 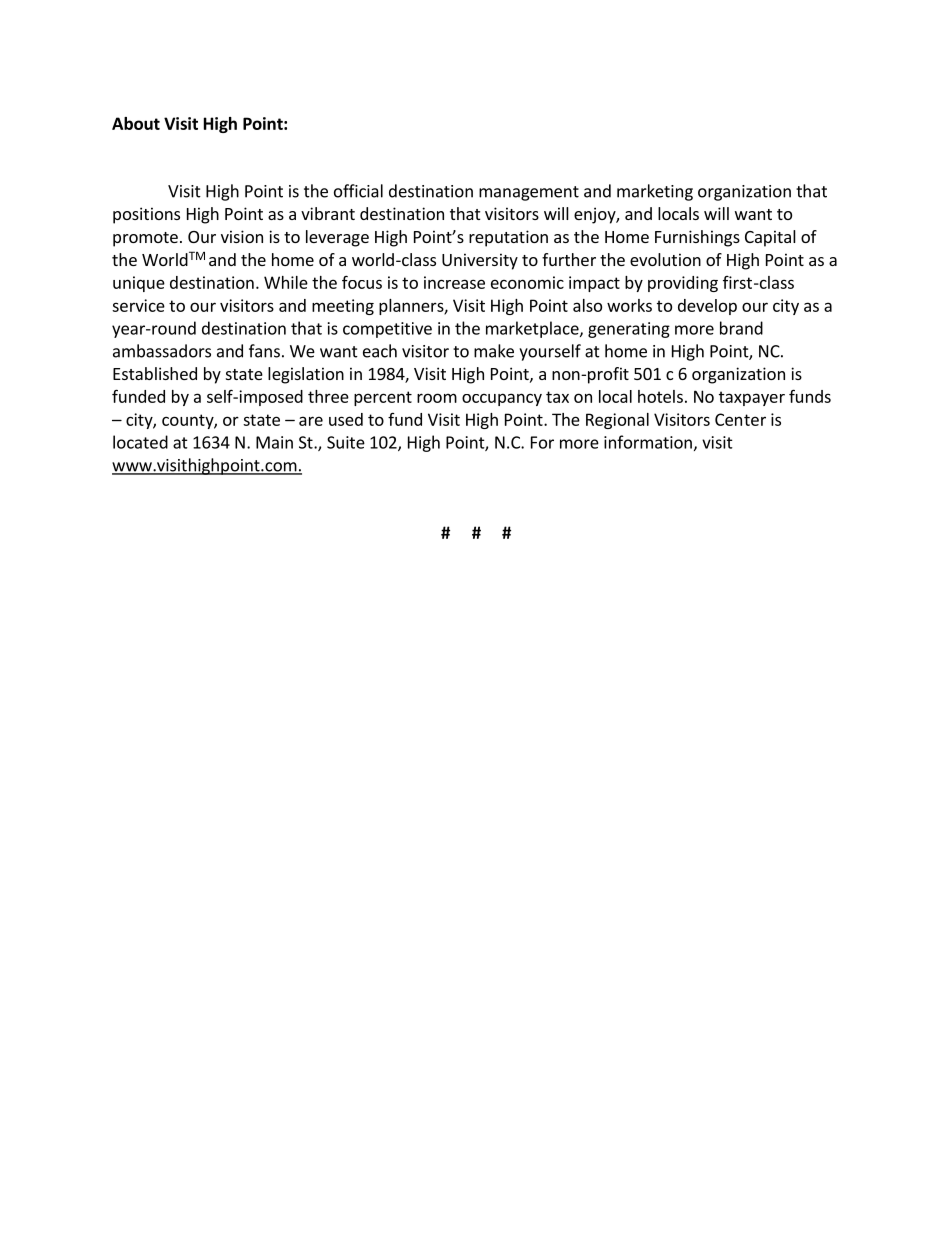 I want to click on Main, so click(x=274, y=442).
